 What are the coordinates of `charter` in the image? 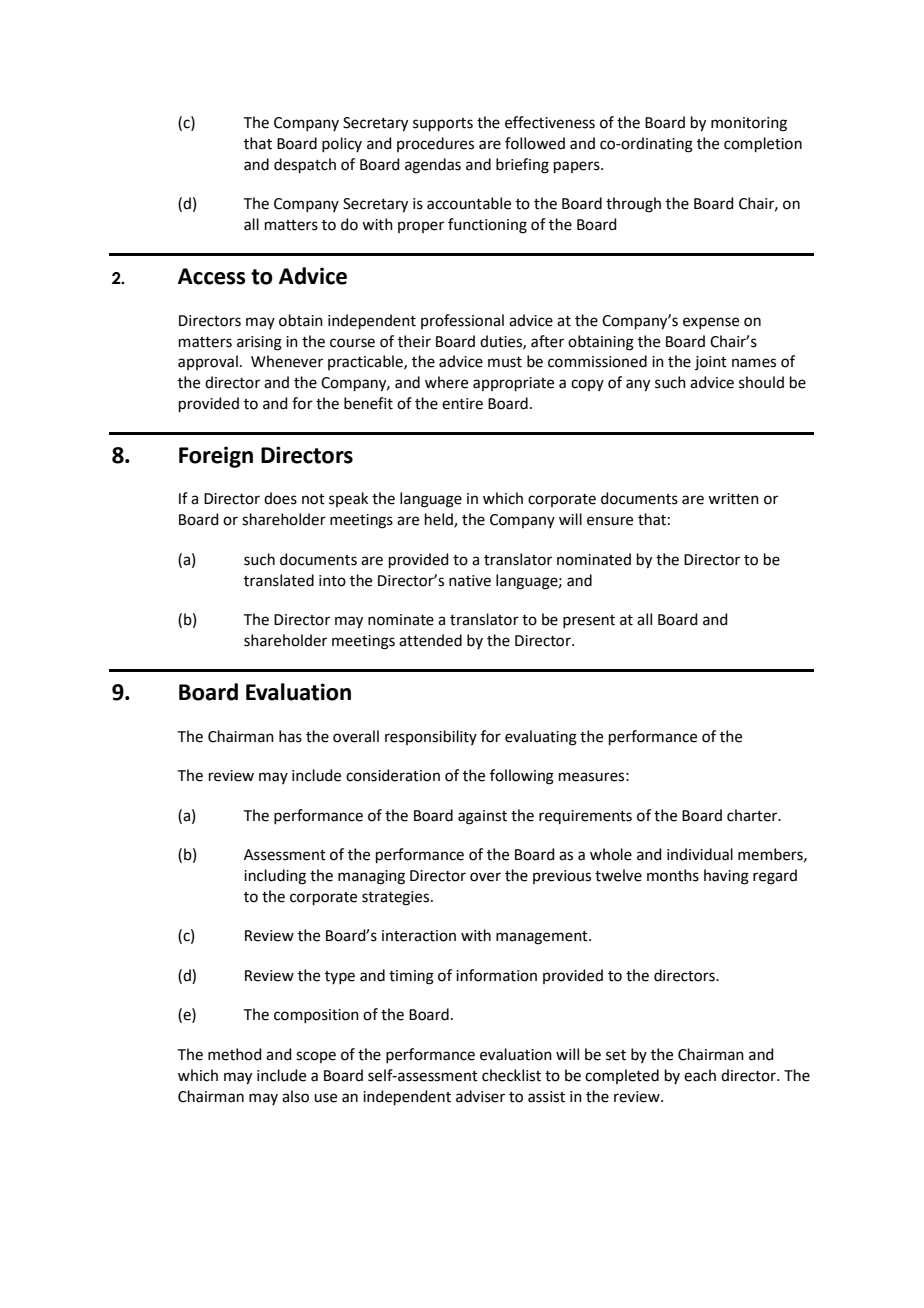 It's located at (753, 815).
